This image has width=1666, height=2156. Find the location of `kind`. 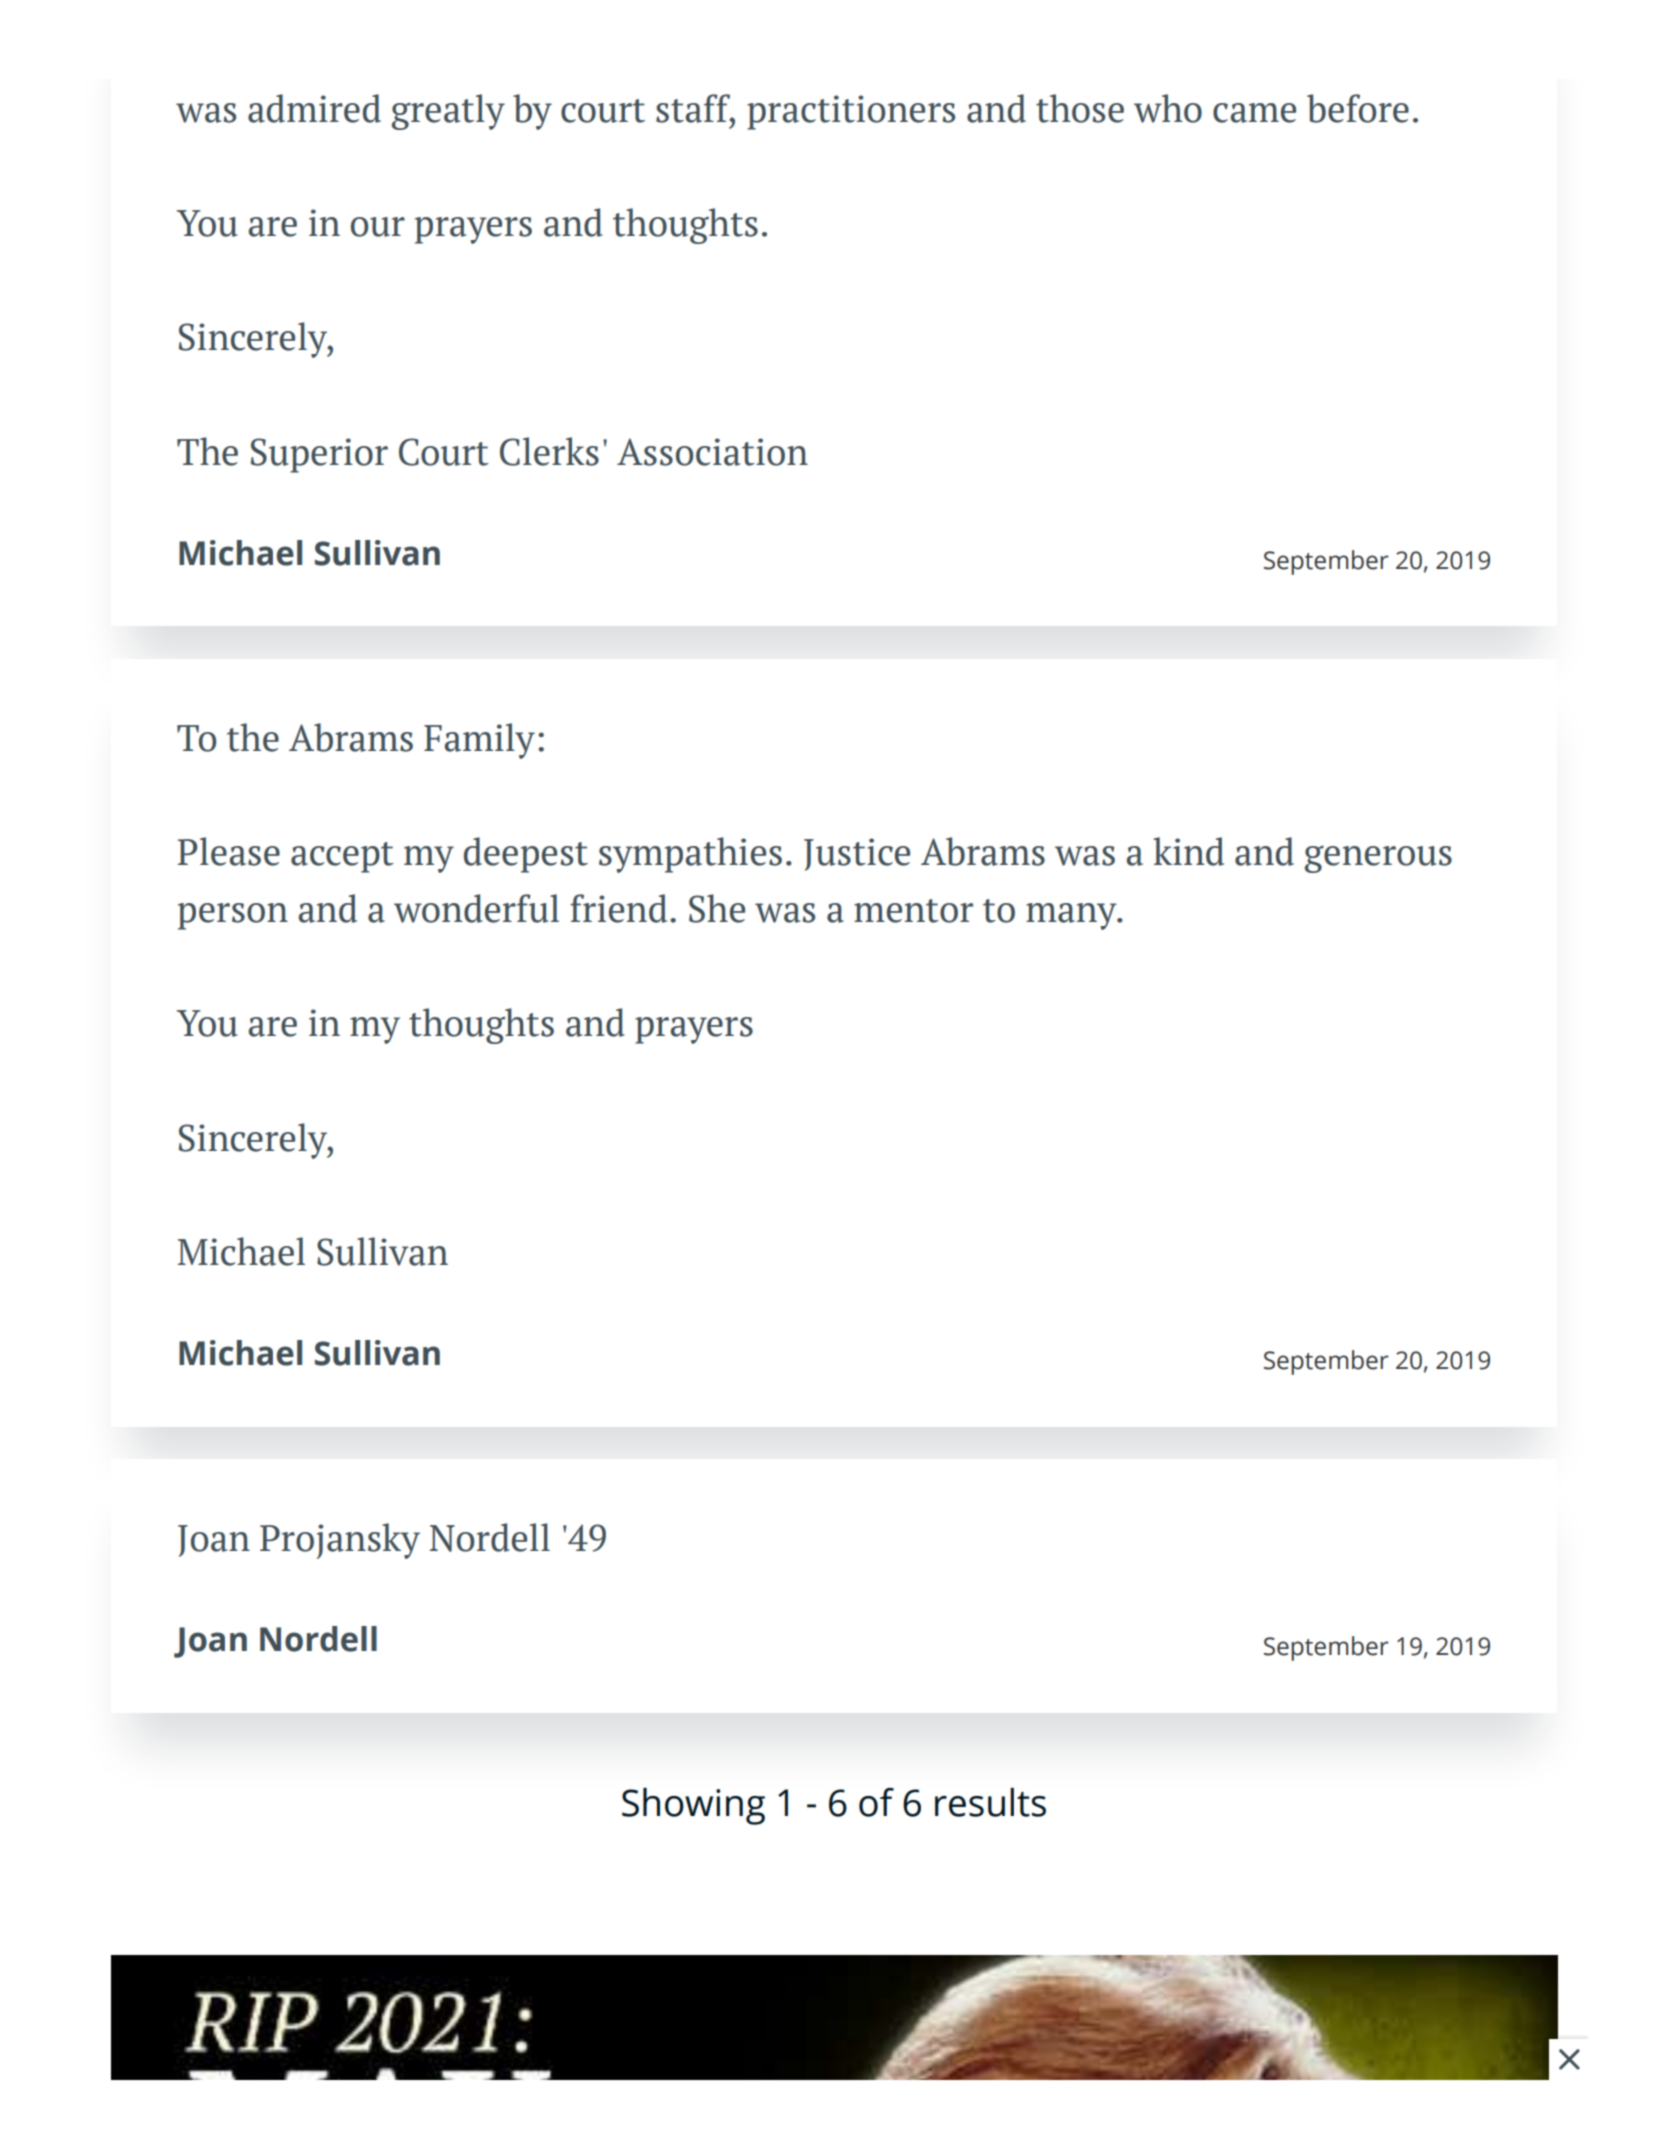

kind is located at coordinates (1188, 851).
